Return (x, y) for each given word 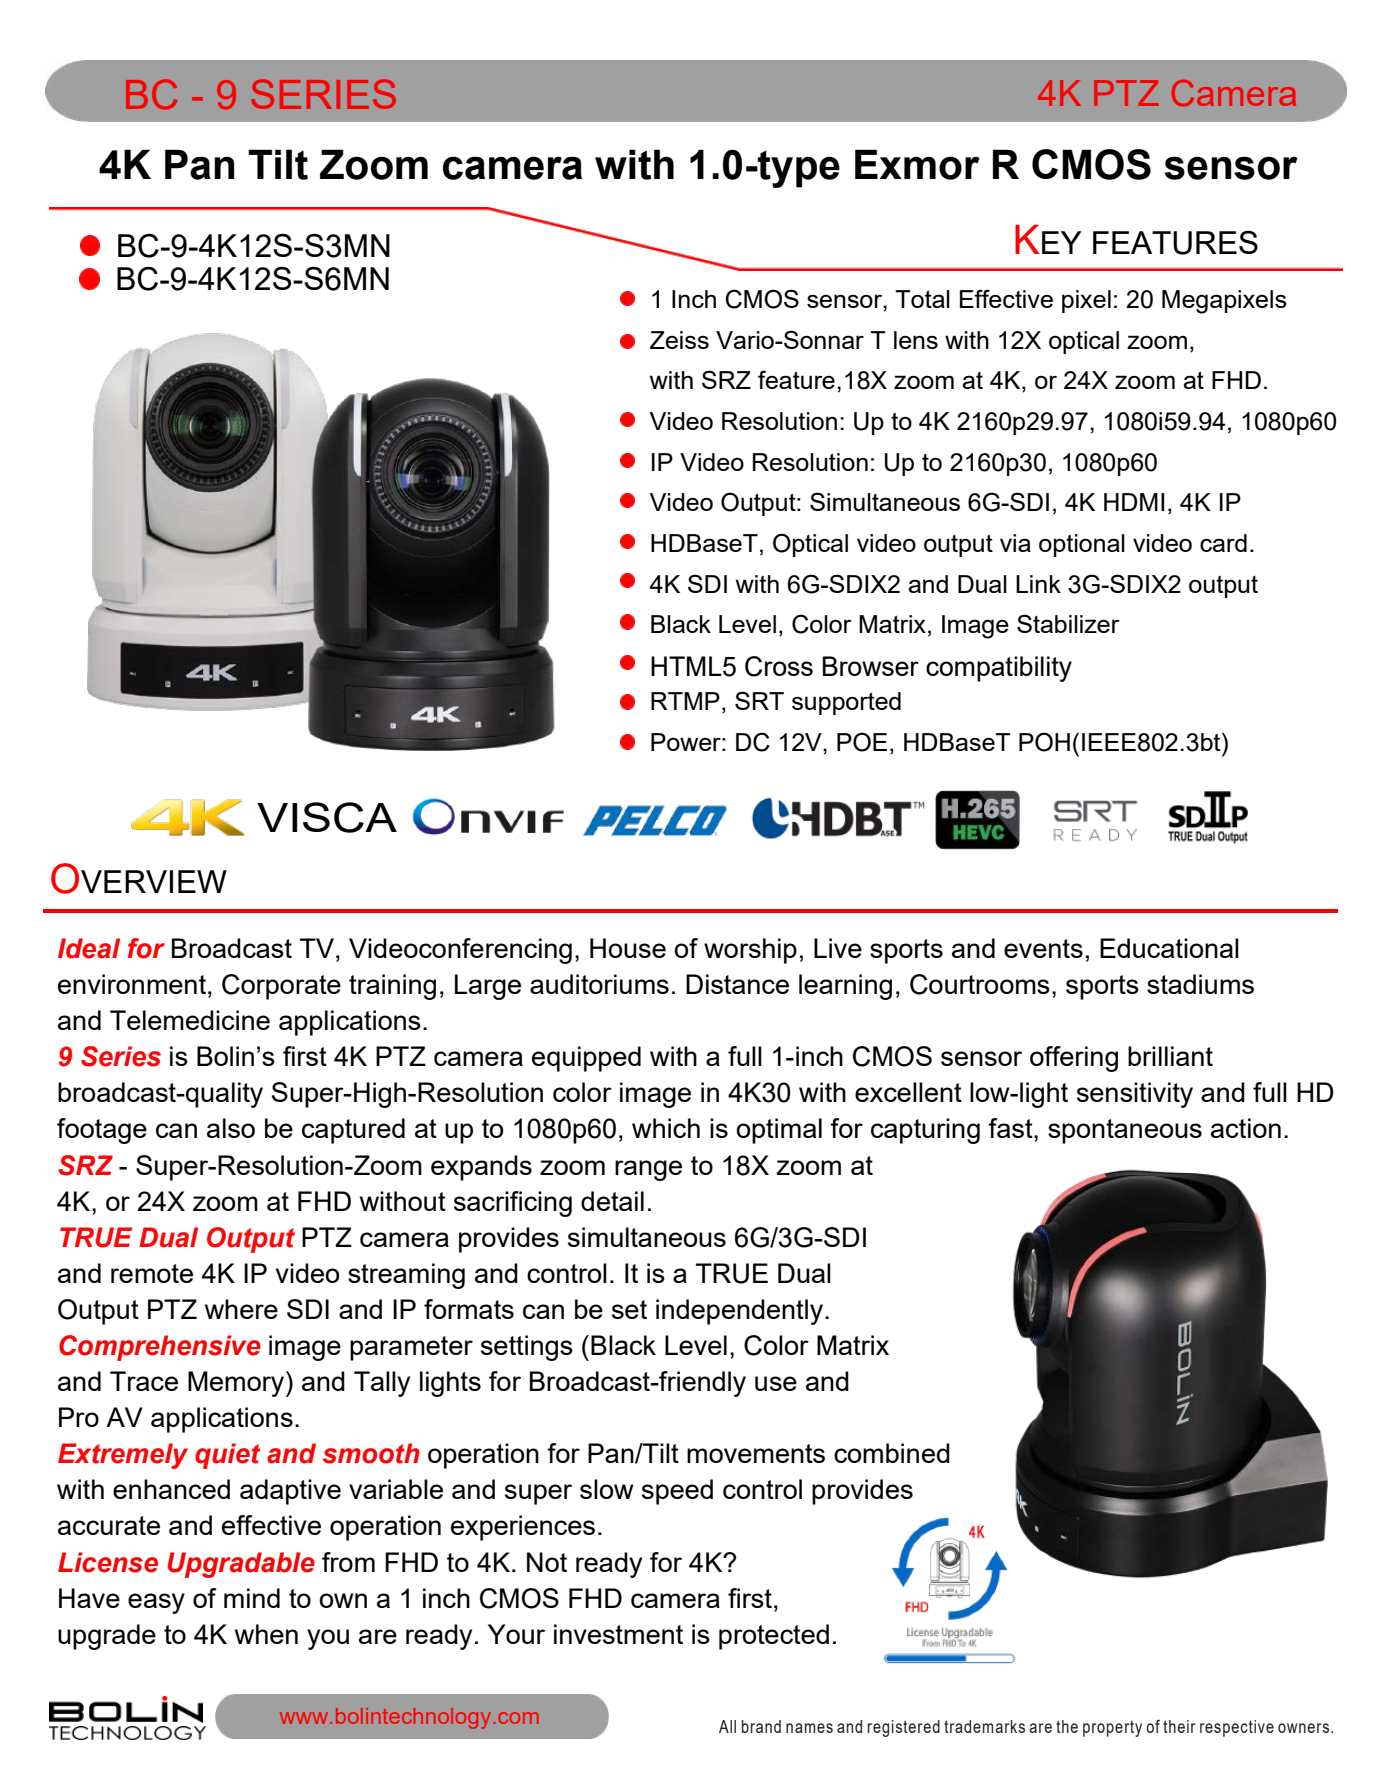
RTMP (685, 701)
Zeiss (679, 340)
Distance (737, 984)
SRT (759, 700)
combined (892, 1453)
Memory (237, 1384)
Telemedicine (190, 1020)
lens (916, 340)
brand (761, 1726)
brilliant (1170, 1056)
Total (922, 299)
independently (741, 1312)
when (266, 1634)
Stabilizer (1068, 623)
